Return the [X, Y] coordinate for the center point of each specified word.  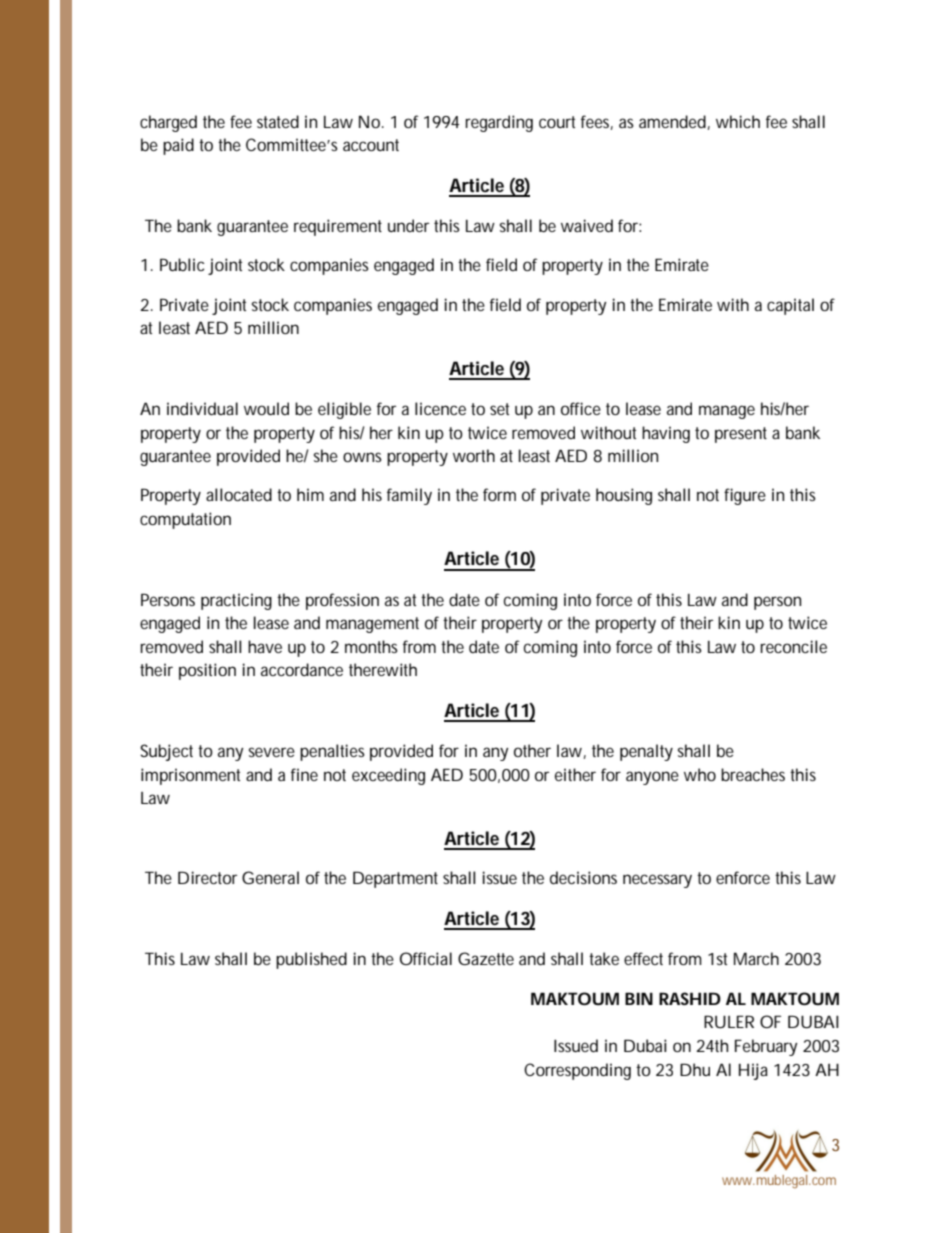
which [738, 121]
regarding [499, 123]
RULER [729, 1021]
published [311, 960]
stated [278, 121]
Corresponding [577, 1071]
